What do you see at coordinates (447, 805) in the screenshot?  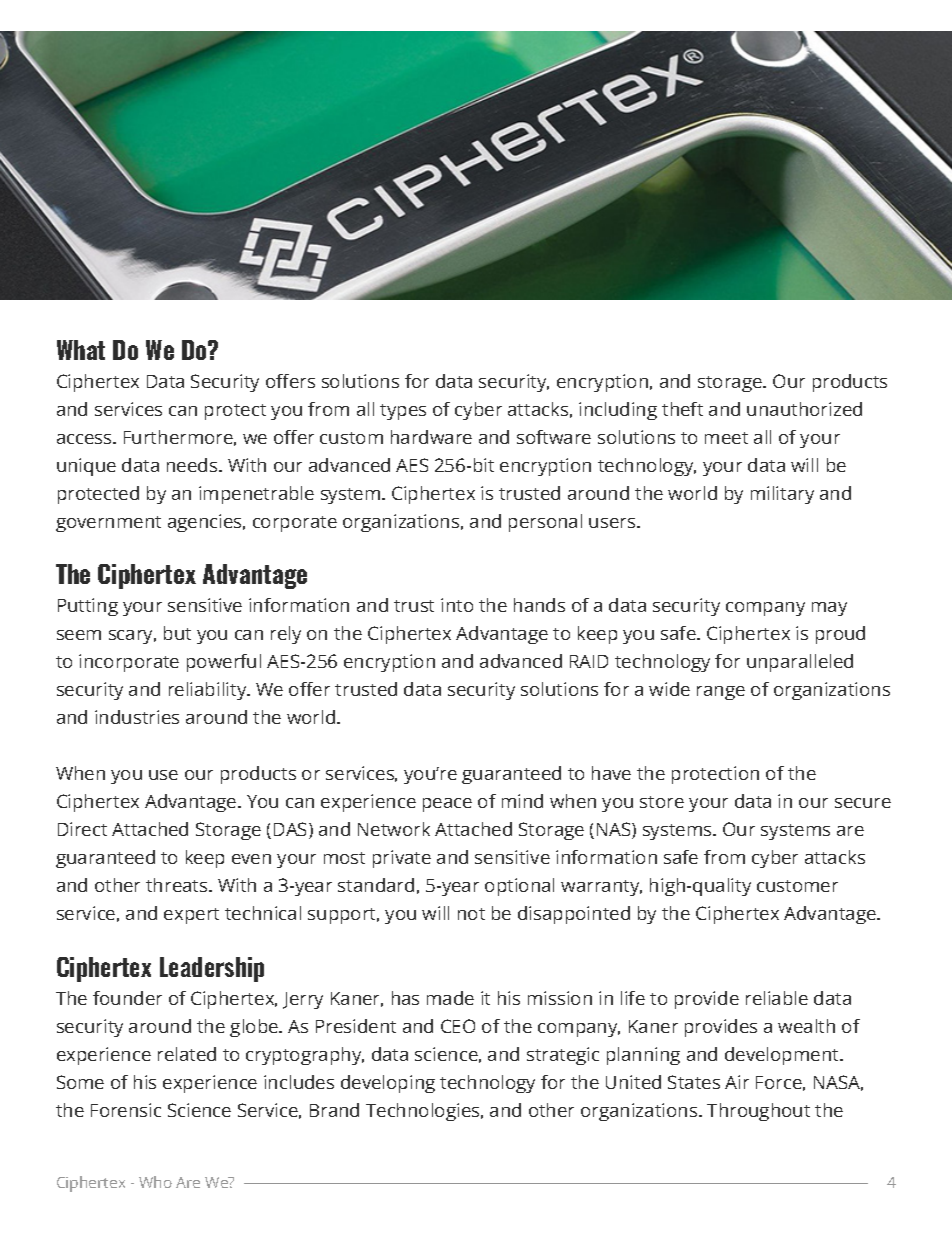 I see `peace` at bounding box center [447, 805].
